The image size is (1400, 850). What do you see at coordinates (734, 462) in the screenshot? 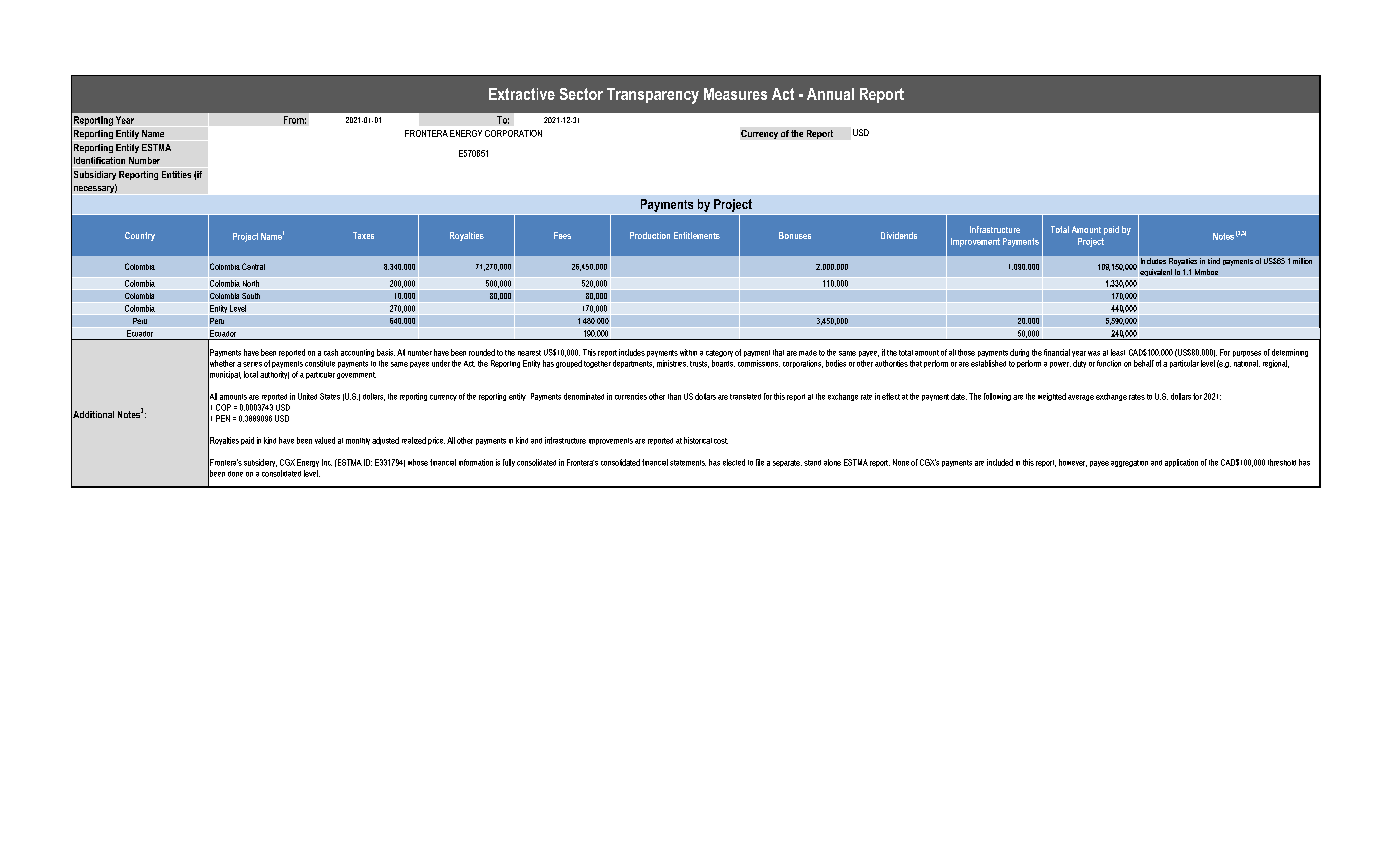
I see `elected` at bounding box center [734, 462].
